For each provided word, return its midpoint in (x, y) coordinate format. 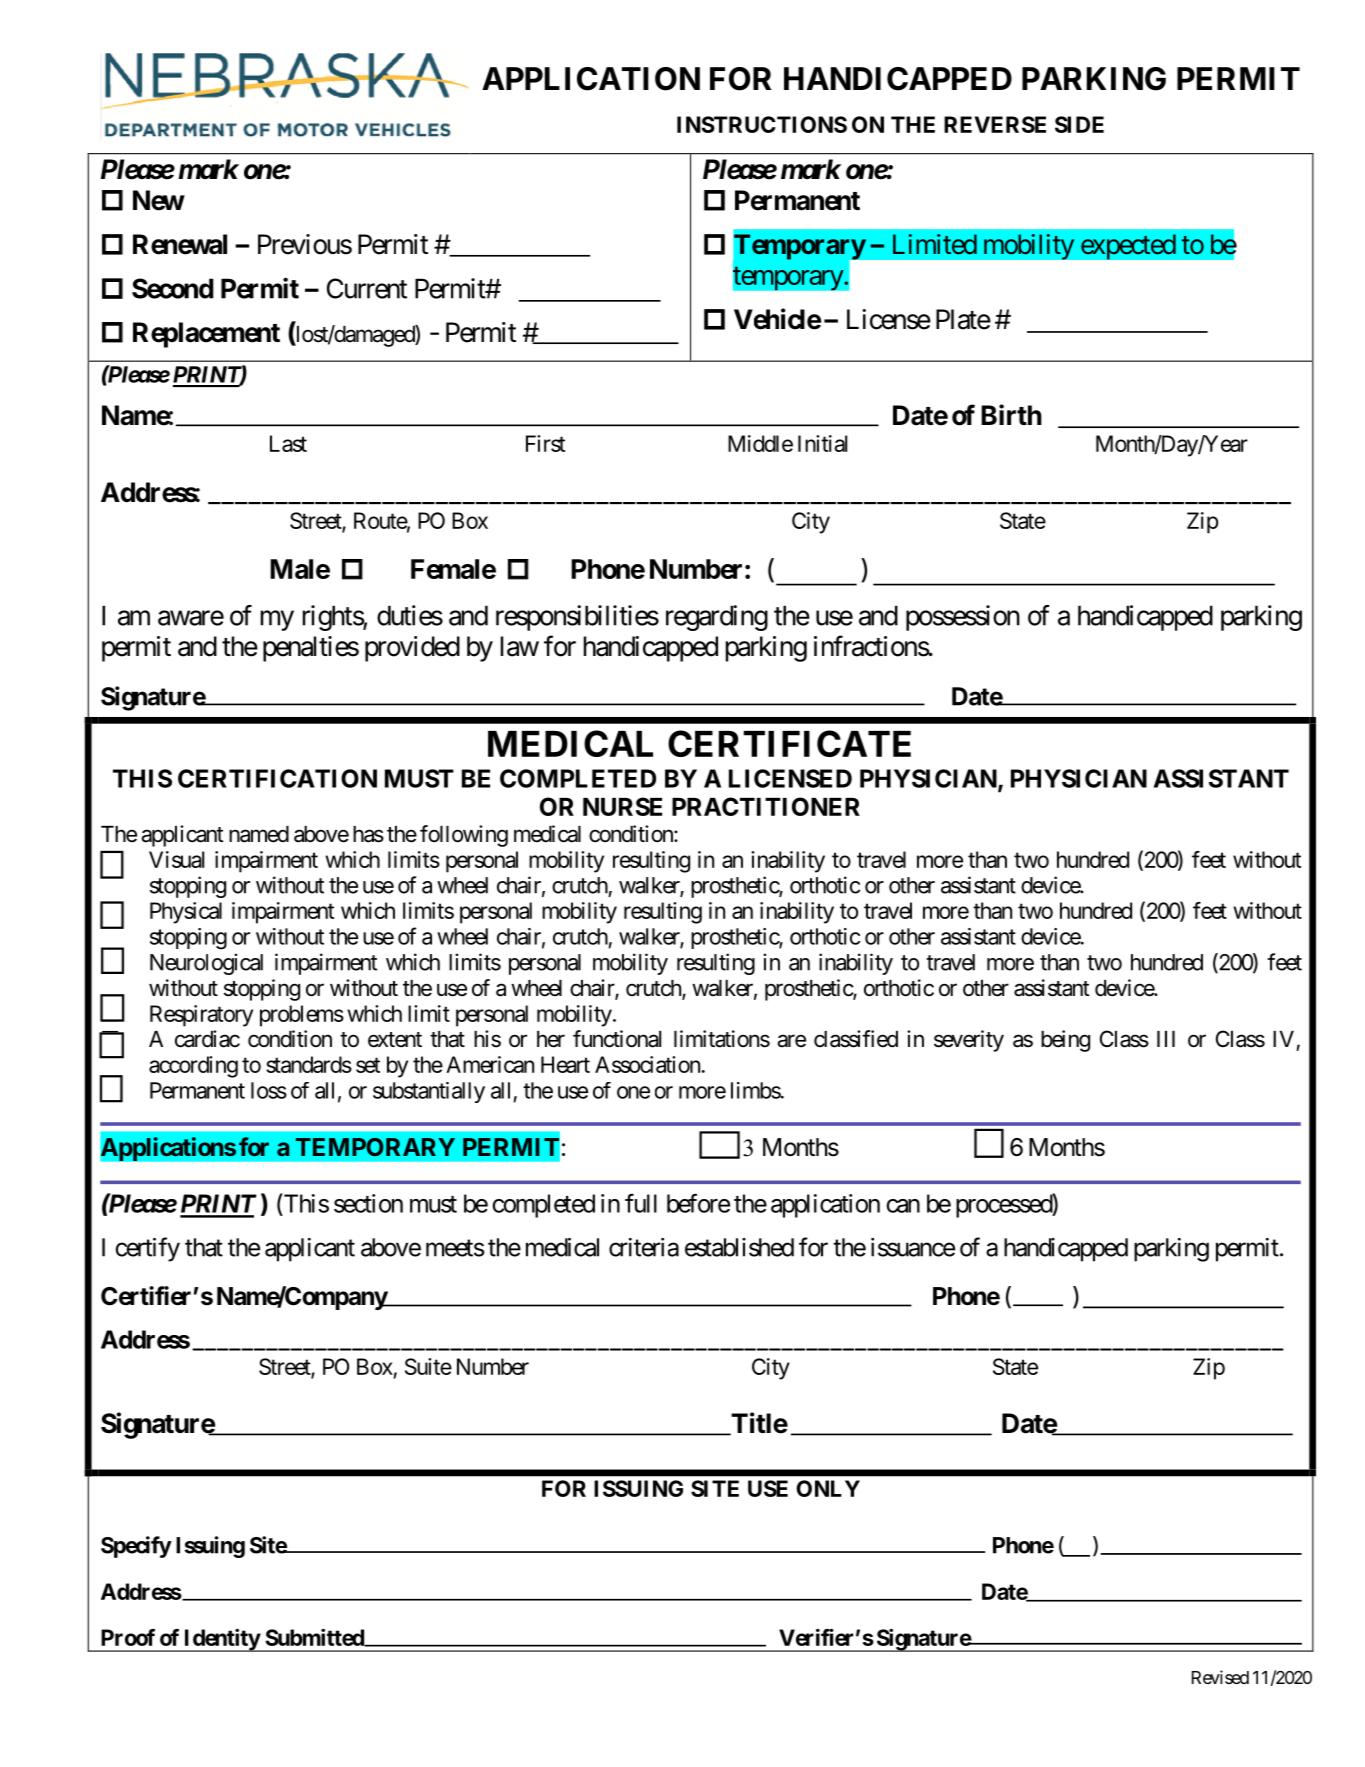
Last (288, 443)
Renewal (180, 244)
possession (963, 618)
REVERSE (995, 124)
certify (147, 1249)
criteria (644, 1247)
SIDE (1079, 124)
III (1166, 1039)
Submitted (316, 1638)
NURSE (622, 806)
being (1065, 1041)
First (545, 443)
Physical (186, 913)
